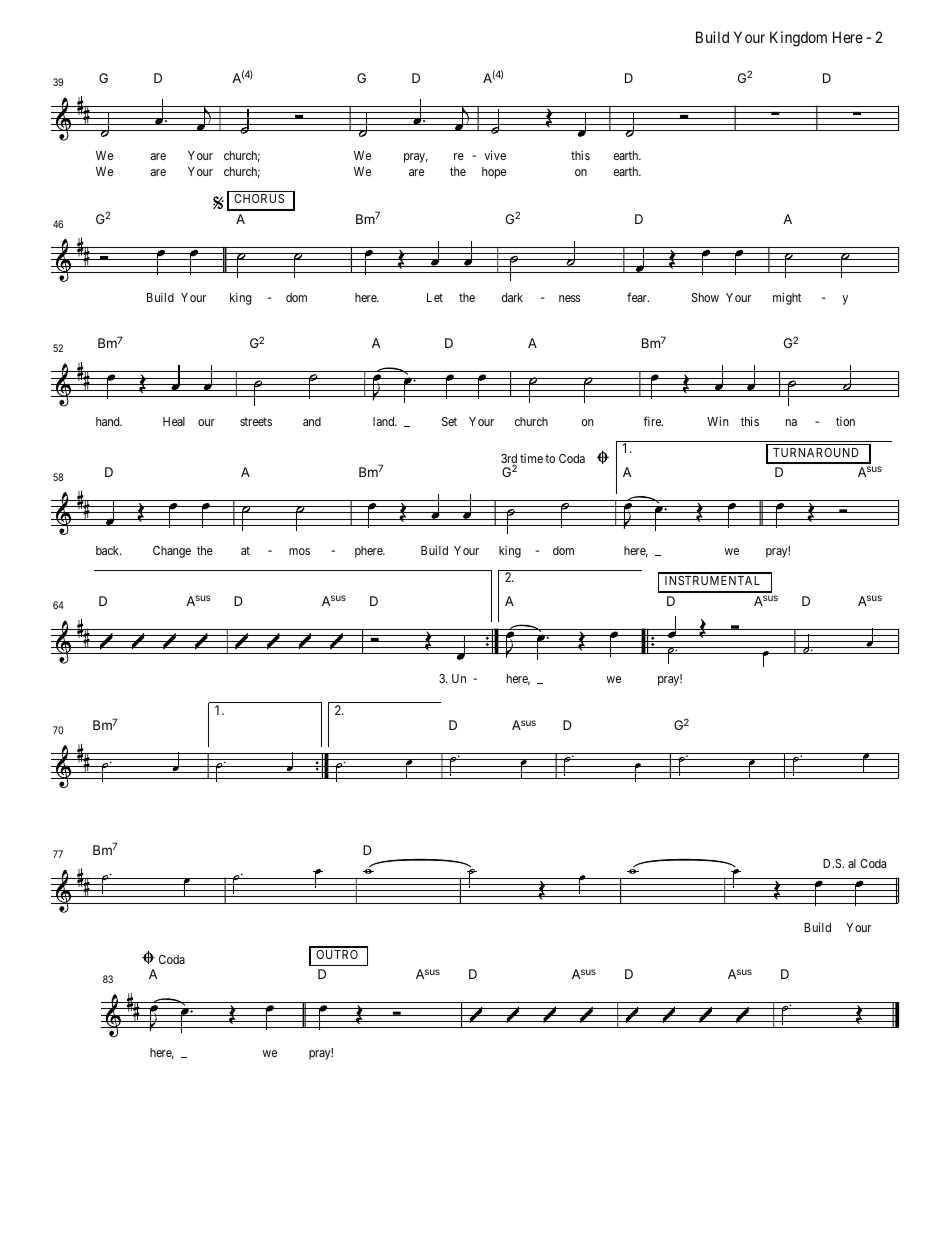 This screenshot has height=1233, width=952. Describe the element at coordinates (569, 298) in the screenshot. I see `ness` at that location.
